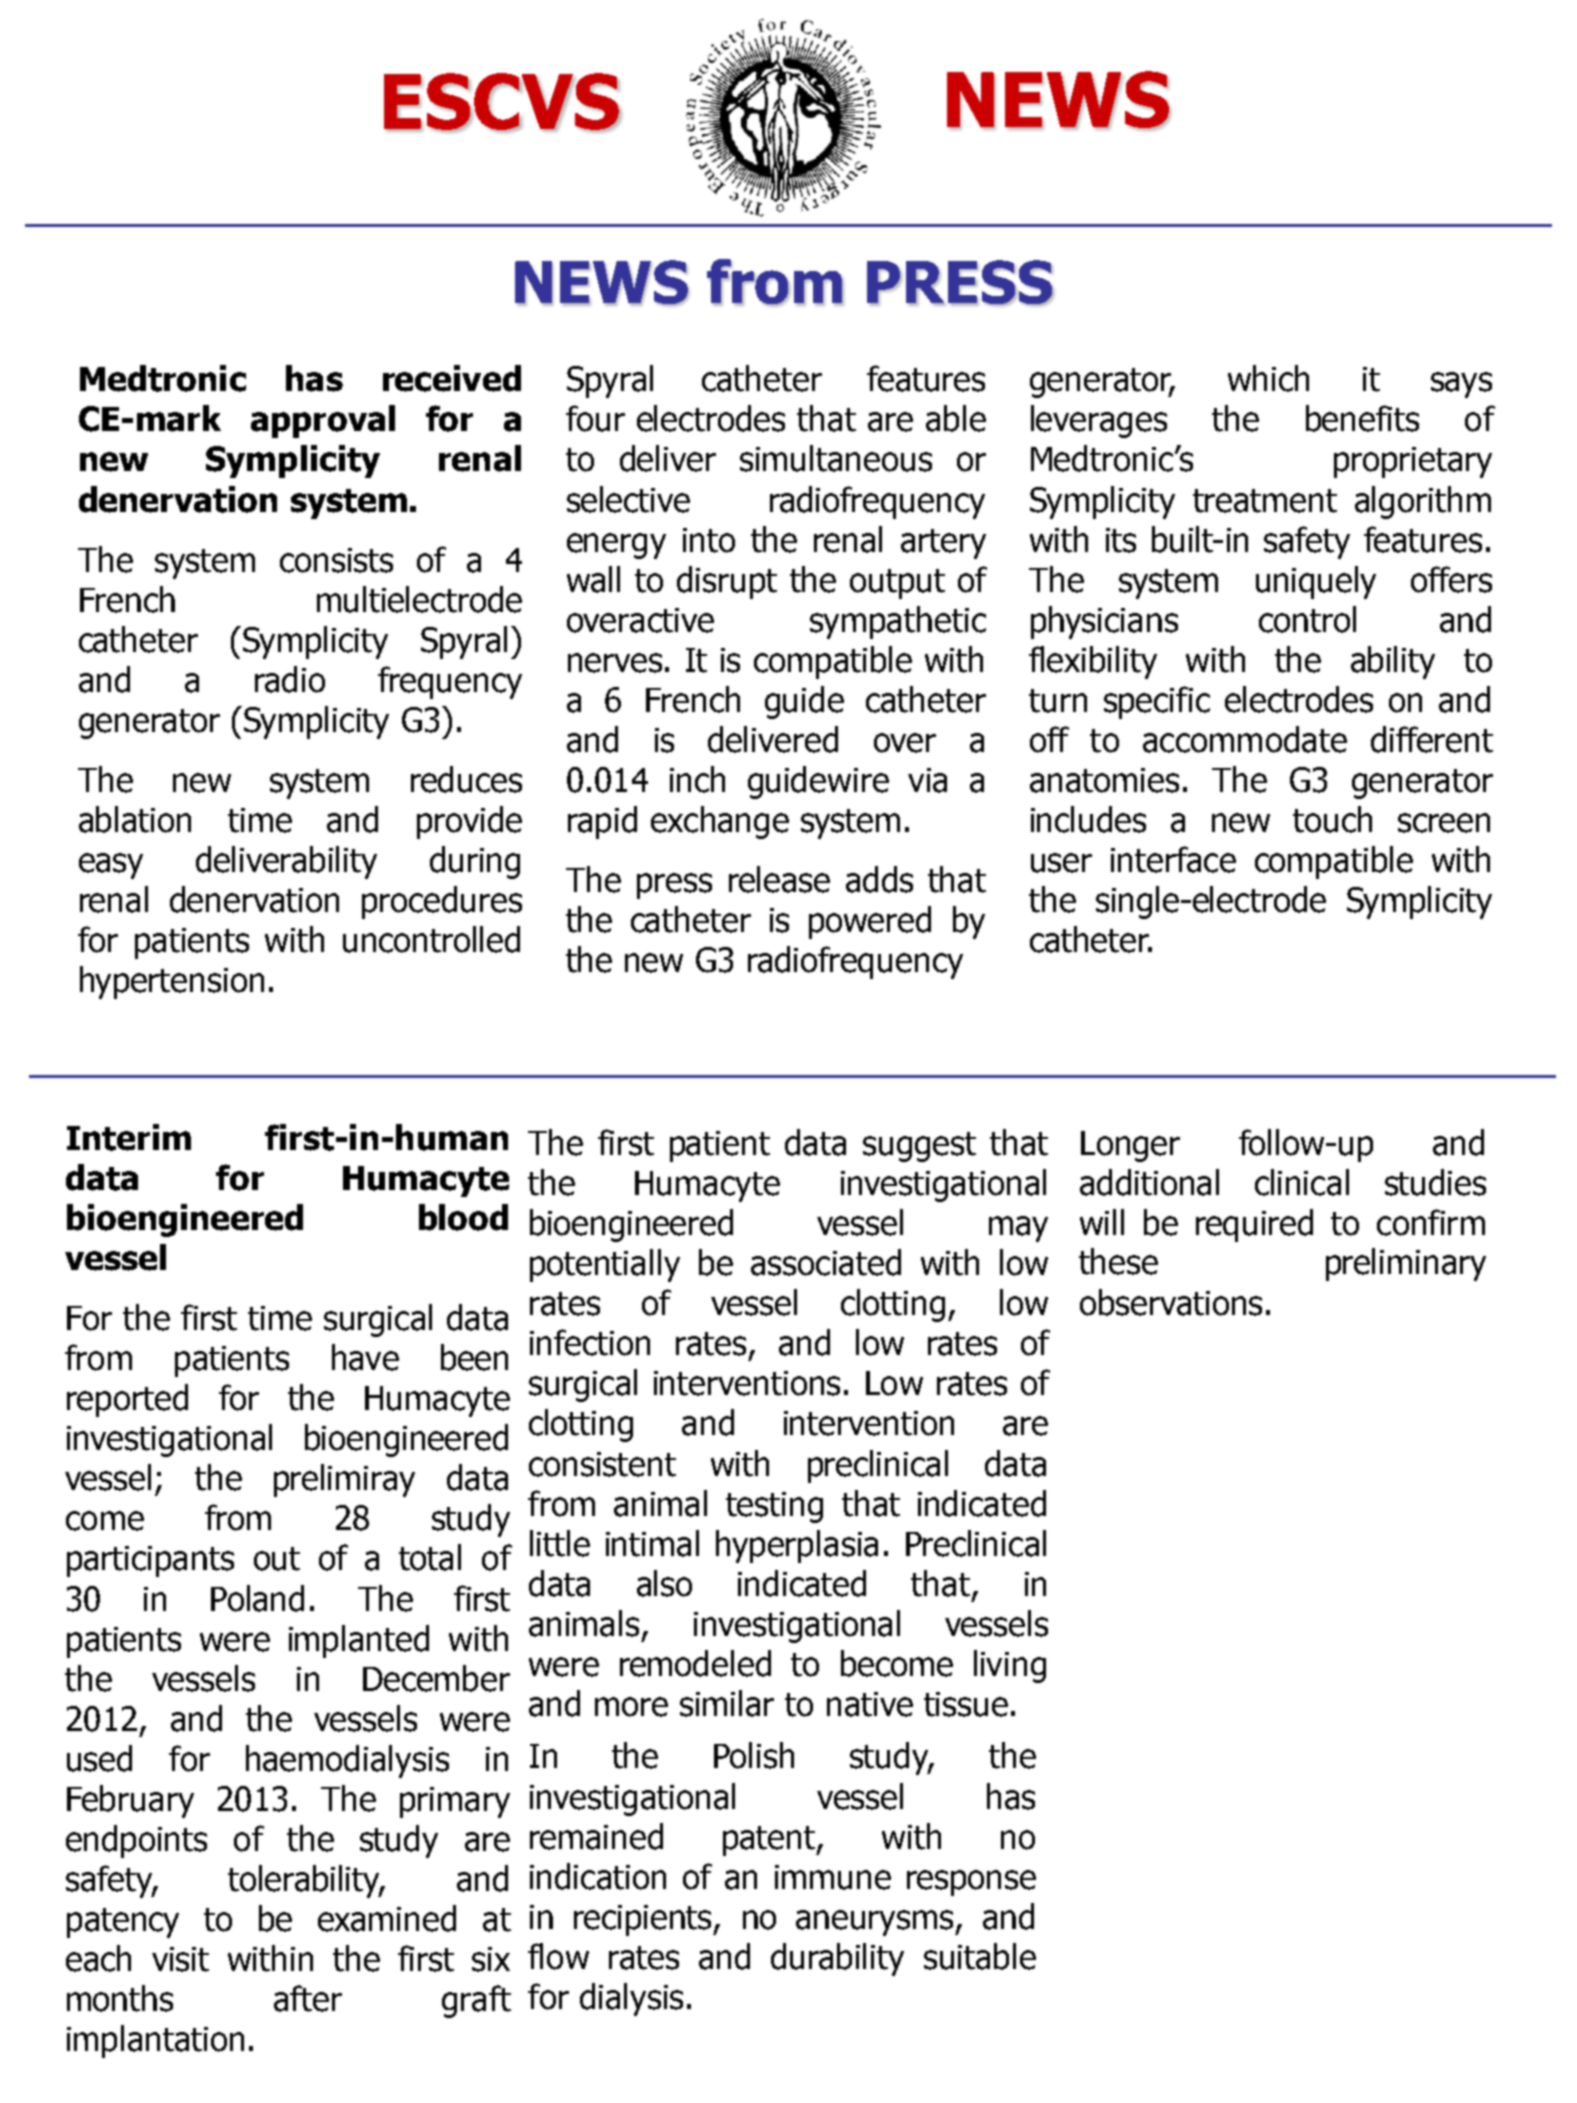  Describe the element at coordinates (323, 421) in the document. I see `approval` at that location.
